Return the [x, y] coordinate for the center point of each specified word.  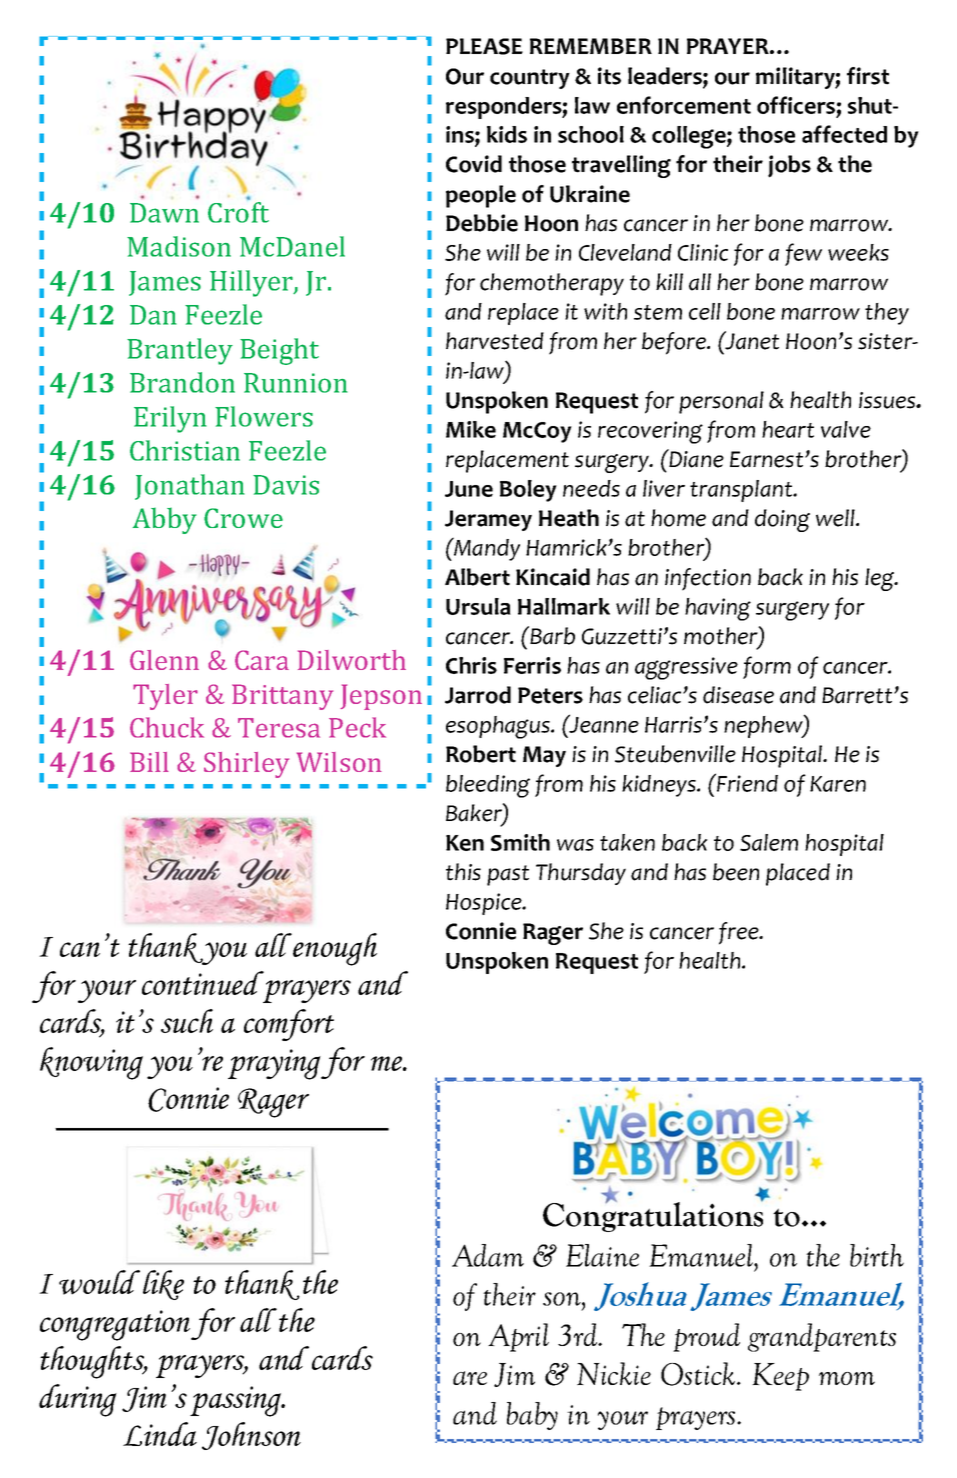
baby [532, 1416]
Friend [746, 782]
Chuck [167, 727]
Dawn [164, 213]
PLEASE [484, 46]
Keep [780, 1377]
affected [844, 134]
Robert [481, 754]
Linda [160, 1434]
